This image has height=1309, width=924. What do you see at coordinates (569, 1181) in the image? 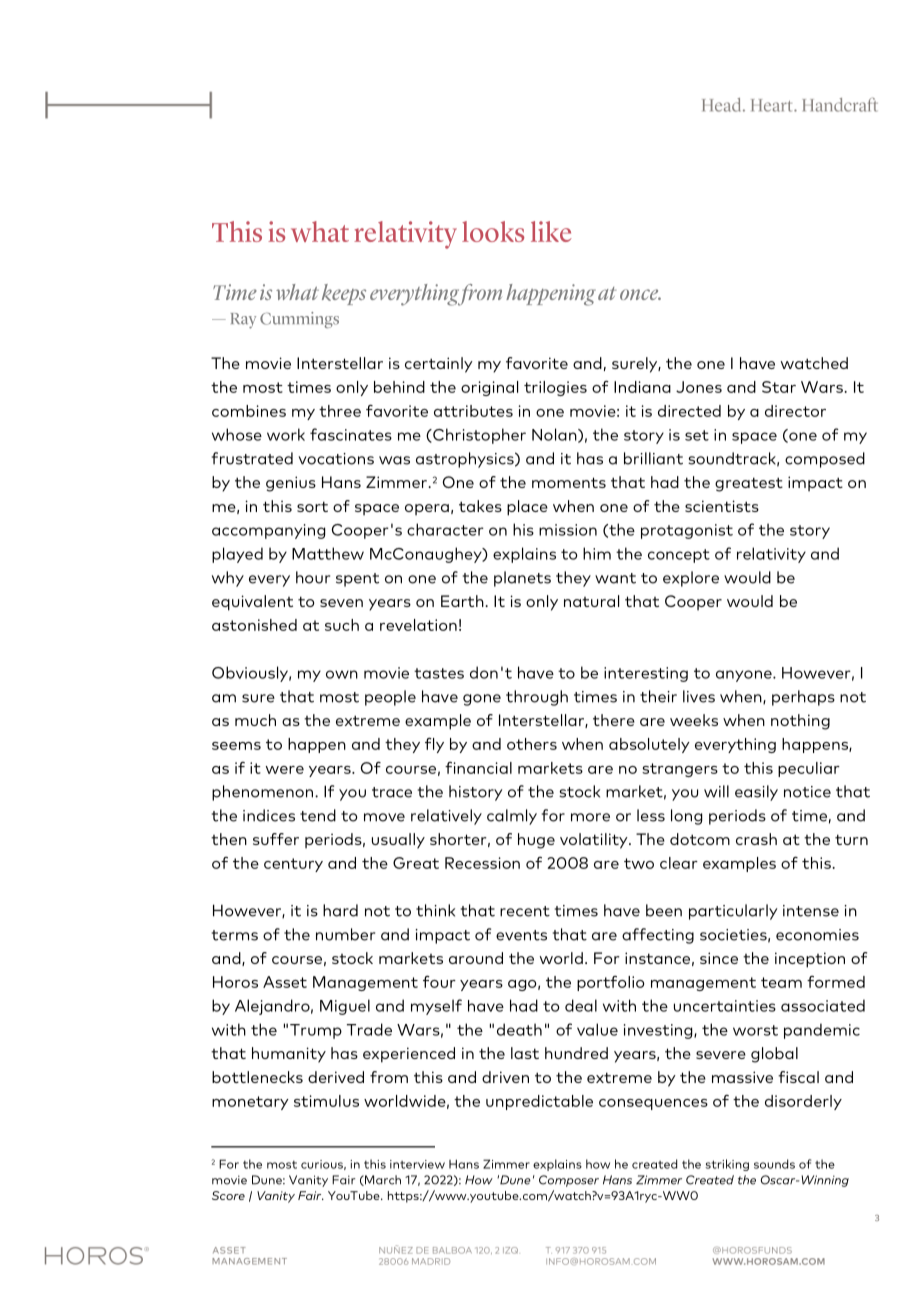
I see `Composer` at bounding box center [569, 1181].
